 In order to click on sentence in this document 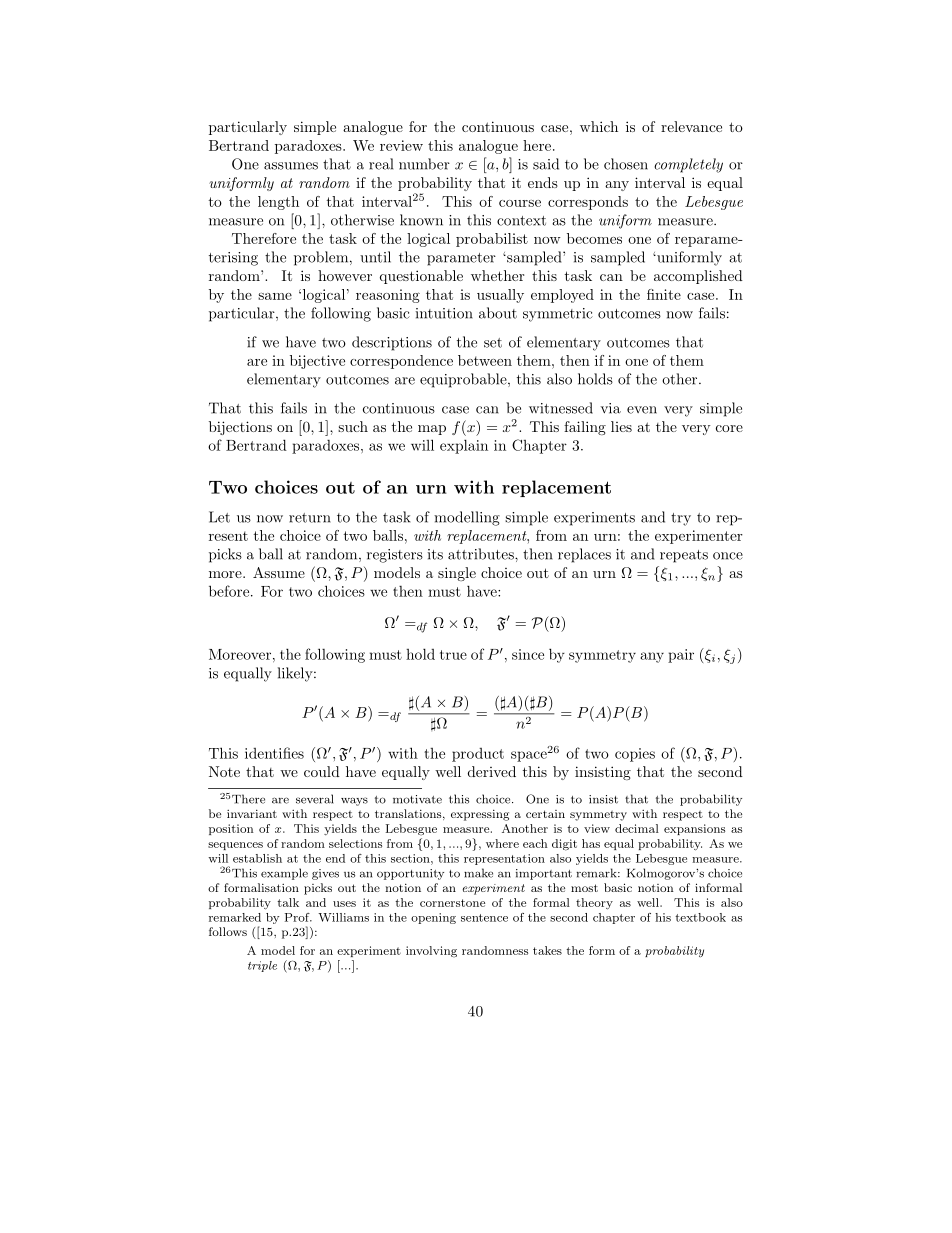, I will do `click(484, 918)`.
